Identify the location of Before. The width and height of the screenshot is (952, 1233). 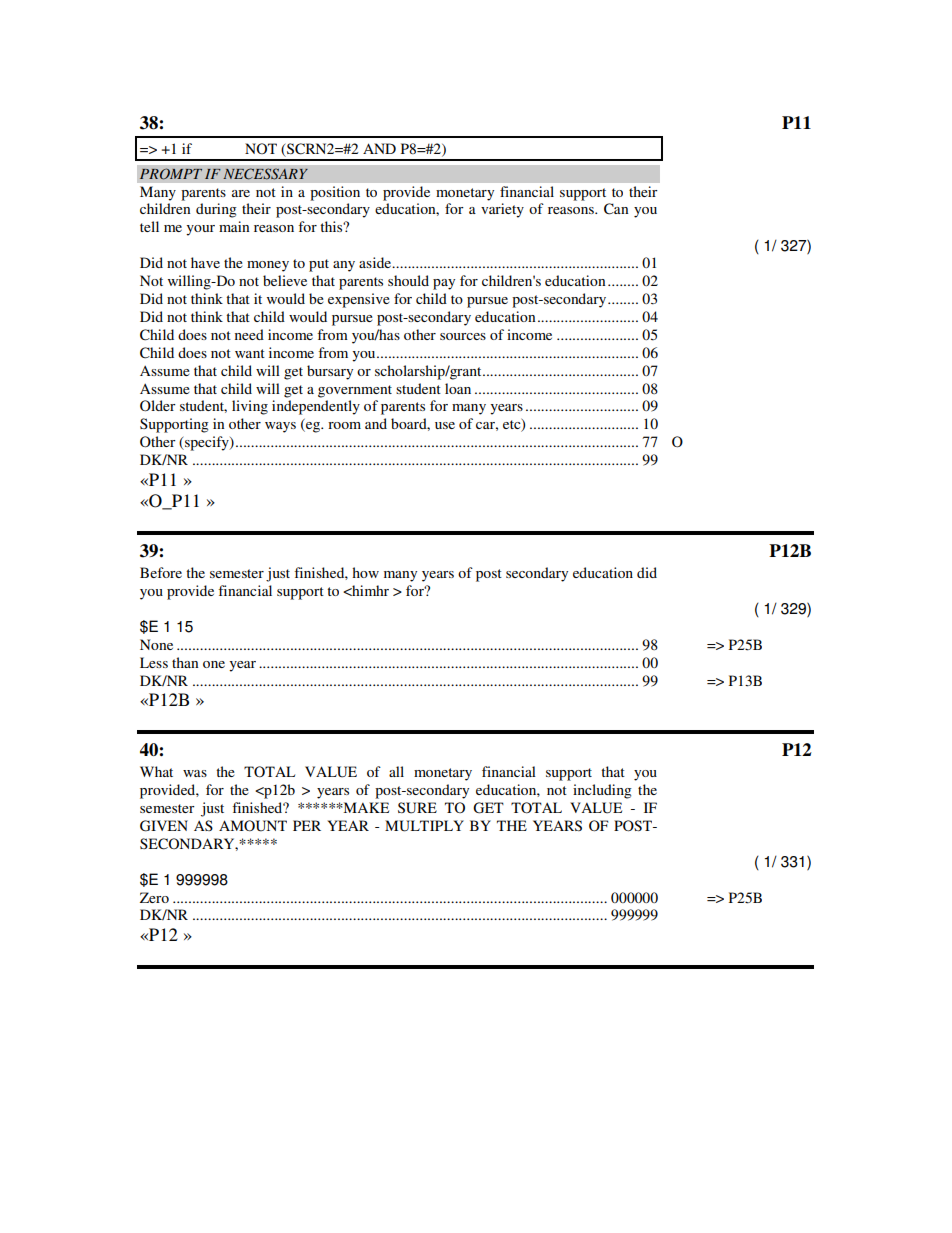
(161, 572).
